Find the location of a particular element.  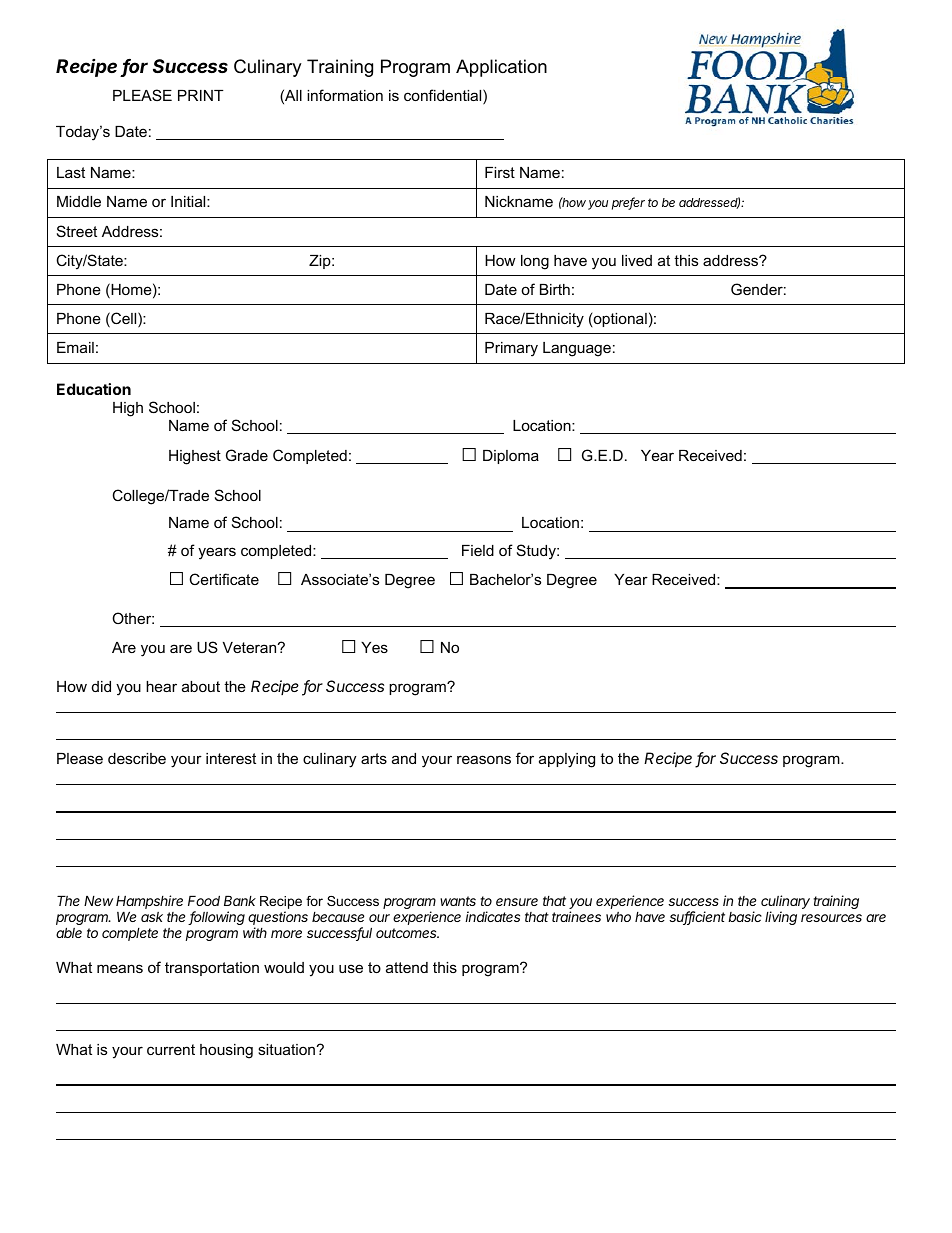

lived is located at coordinates (637, 260).
